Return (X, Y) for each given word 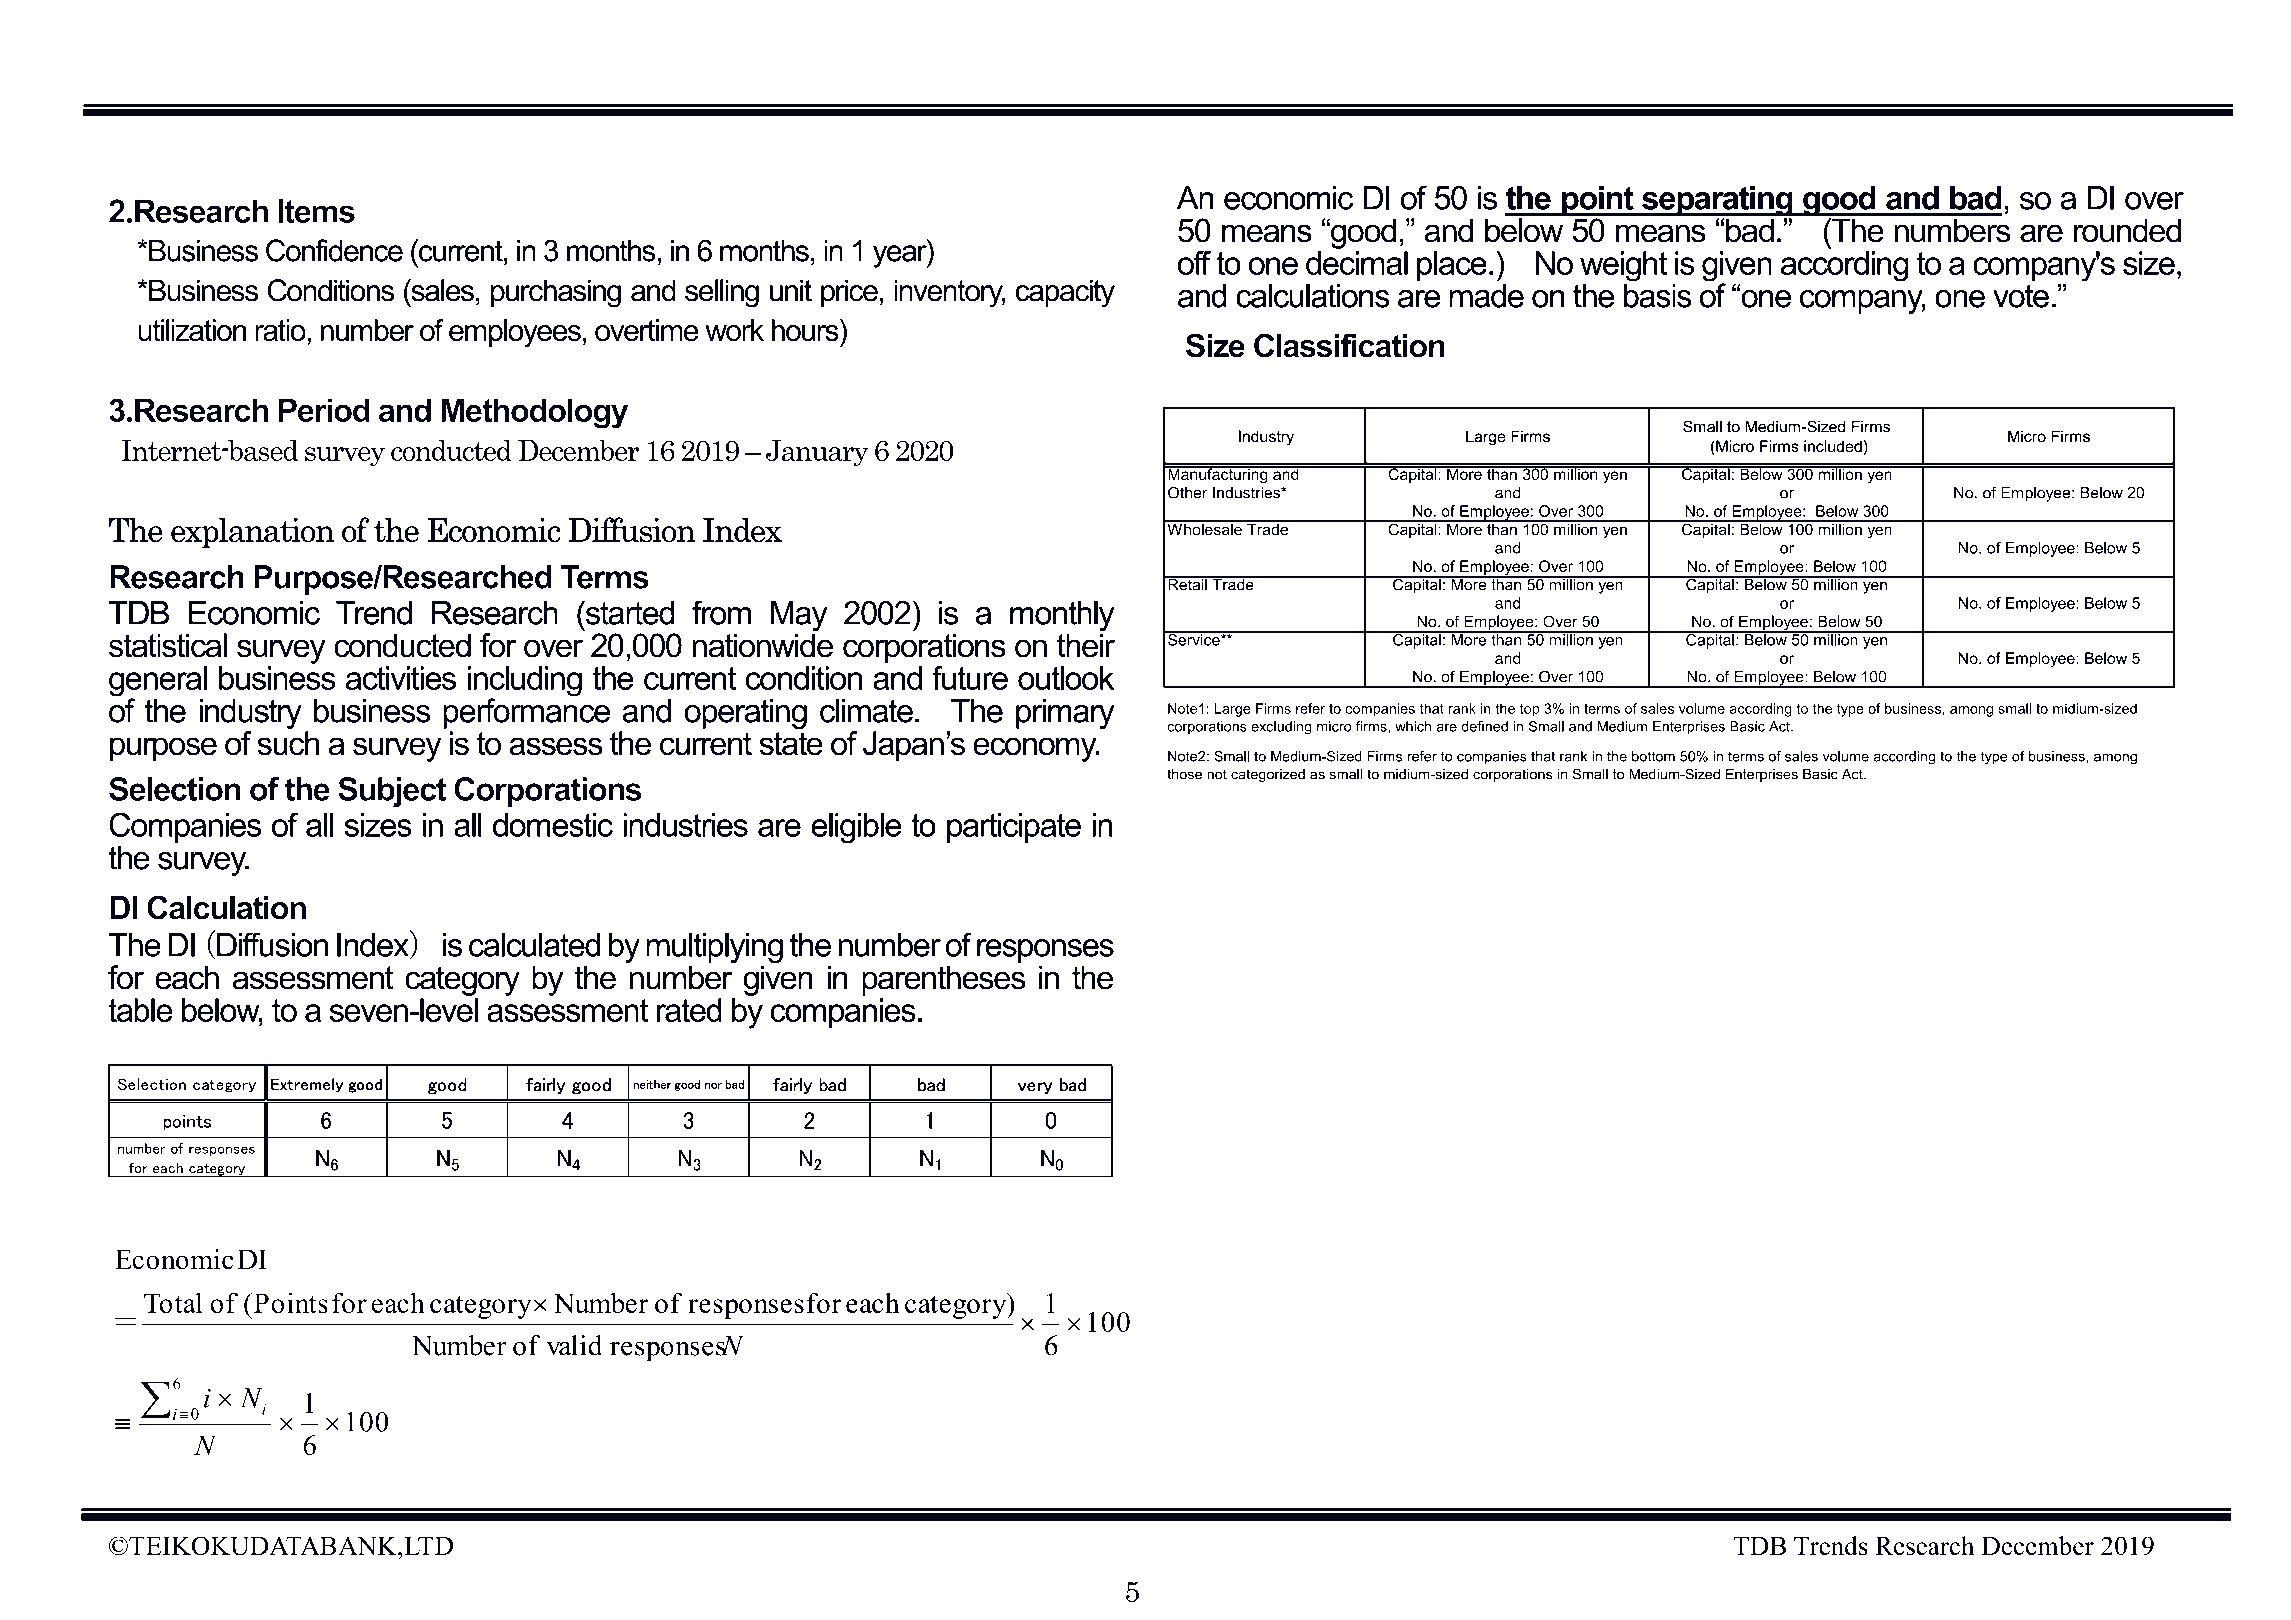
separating (1717, 202)
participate (1014, 828)
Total (173, 1302)
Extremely (307, 1085)
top (1529, 710)
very (1035, 1088)
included (1833, 446)
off (1194, 263)
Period (324, 410)
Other (1188, 492)
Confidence (334, 250)
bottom (1653, 756)
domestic (553, 825)
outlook (1066, 678)
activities (401, 678)
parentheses (944, 980)
